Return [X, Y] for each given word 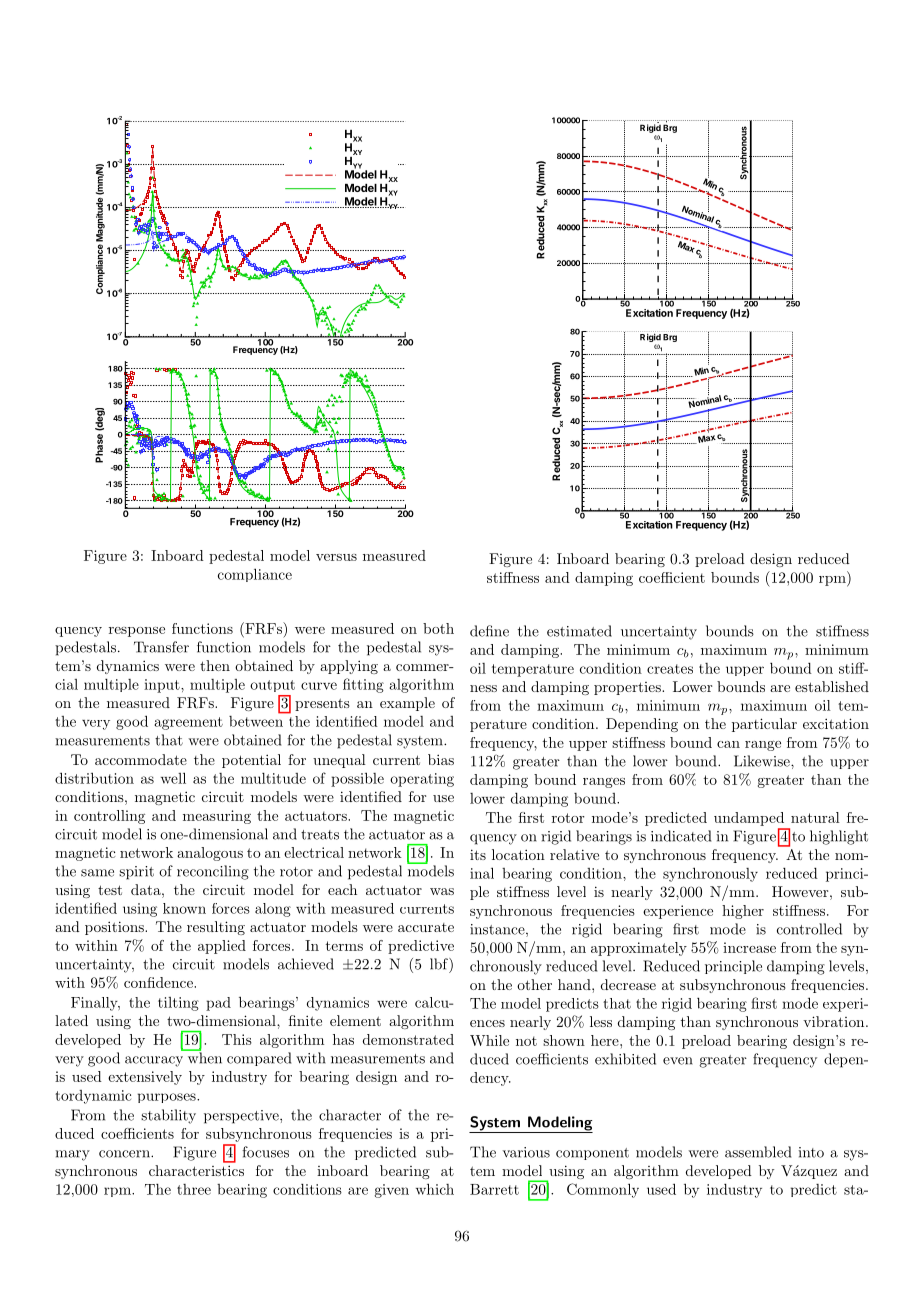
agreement [189, 723]
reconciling [213, 872]
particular [764, 725]
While [489, 1040]
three [194, 1189]
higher [743, 912]
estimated [579, 631]
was [442, 891]
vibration [835, 1021]
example [407, 704]
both [438, 628]
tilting [178, 1004]
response [137, 632]
